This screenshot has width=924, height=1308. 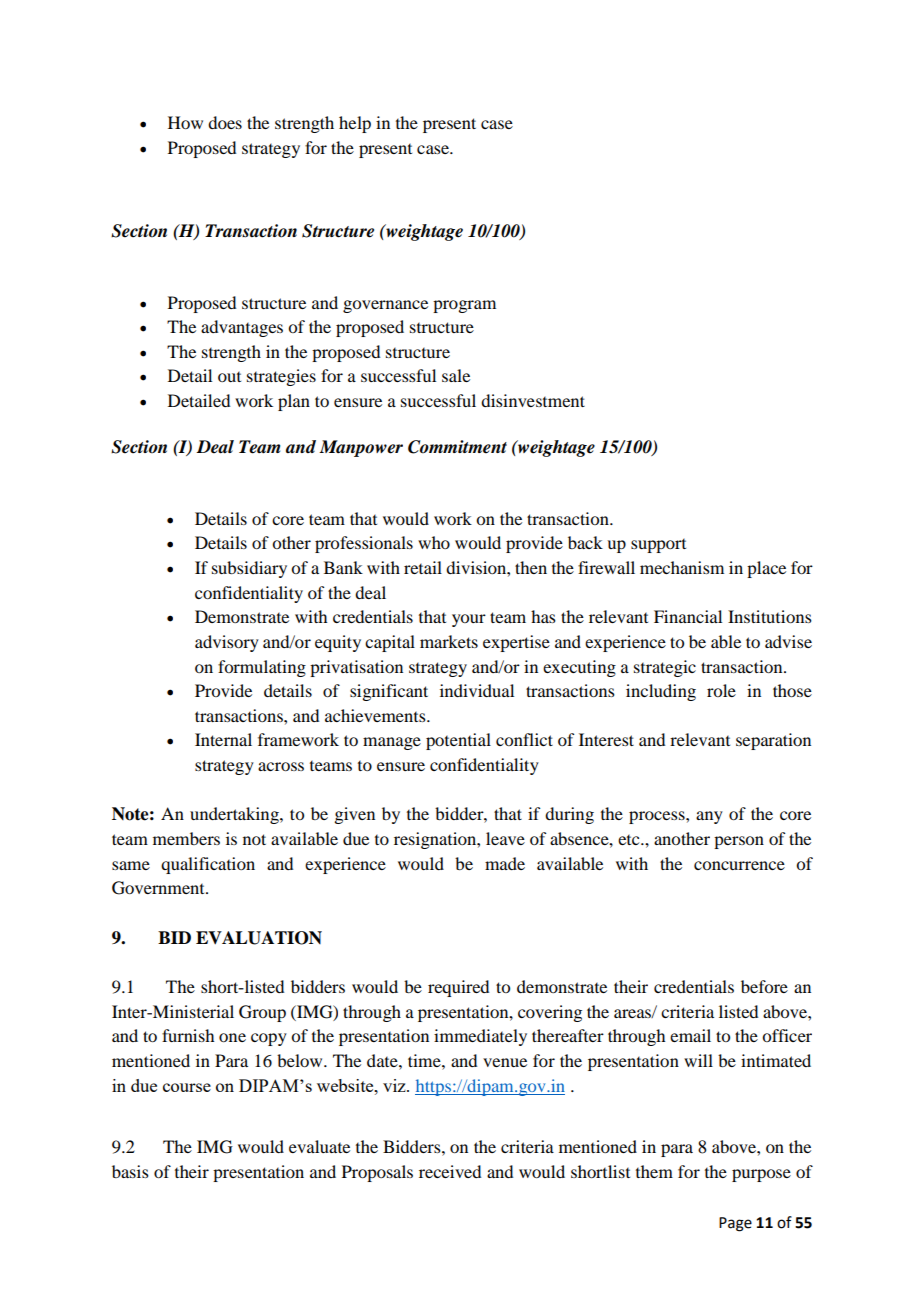 I want to click on basis, so click(x=130, y=1171).
